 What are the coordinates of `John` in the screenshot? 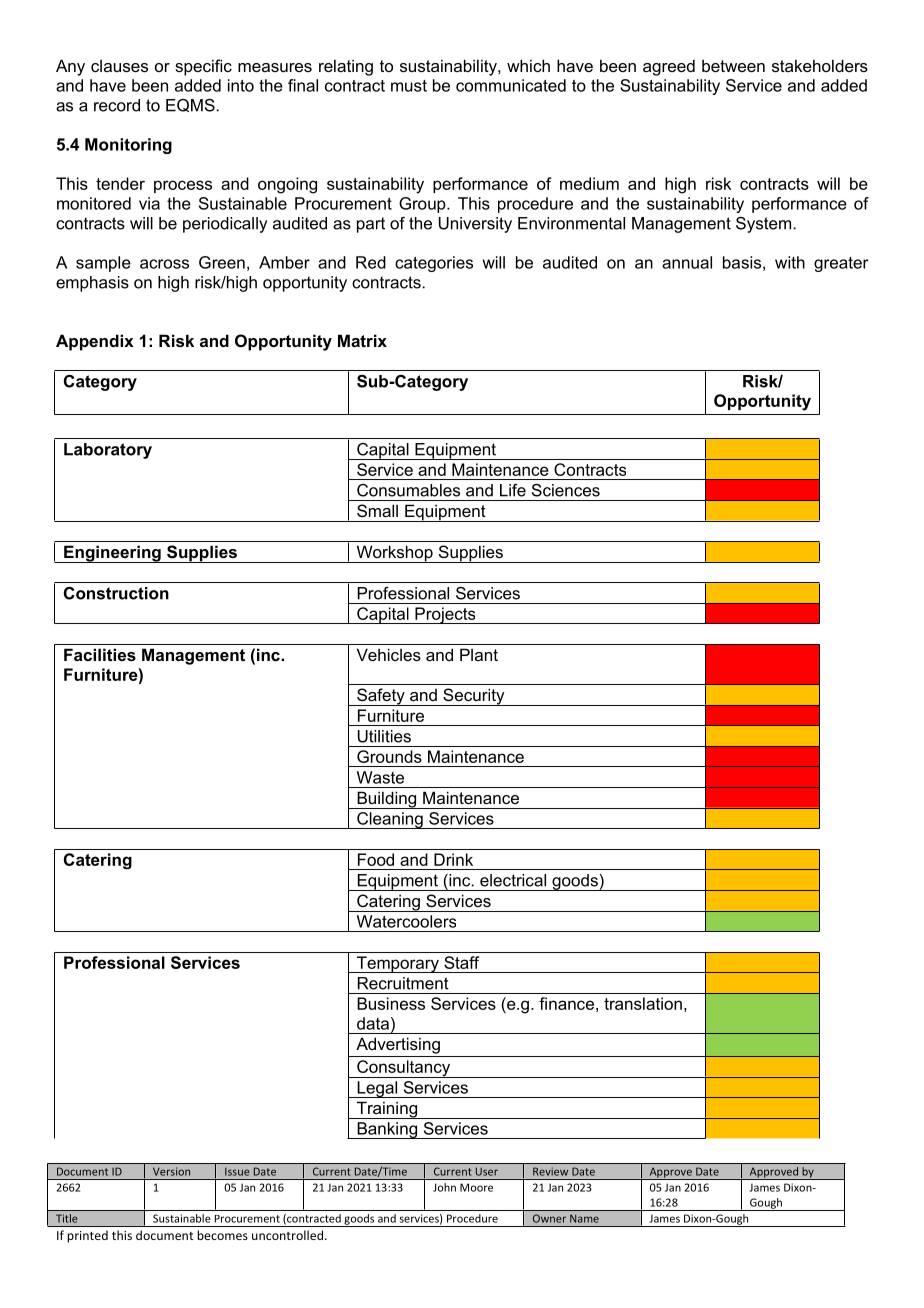 It's located at (444, 1187).
